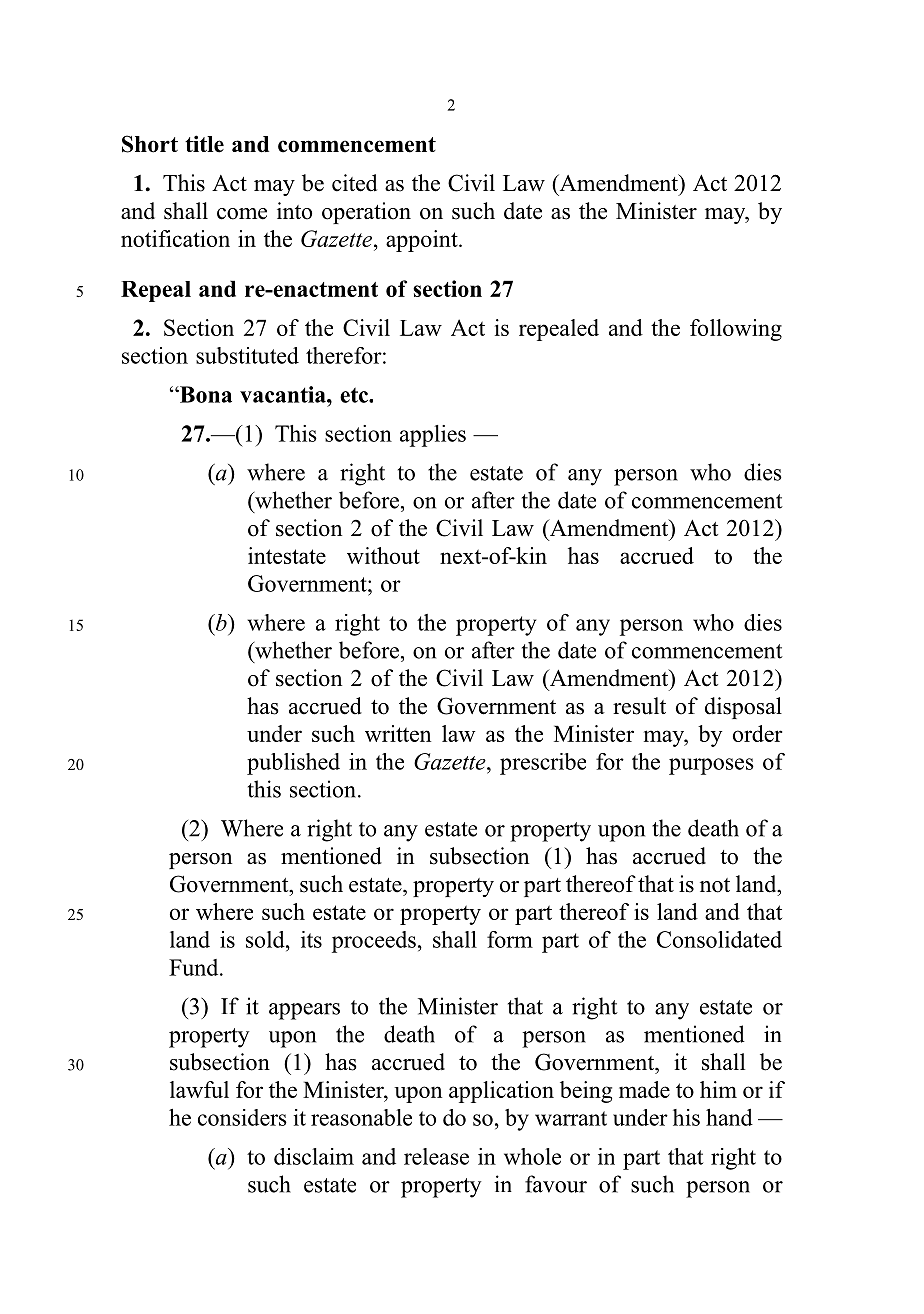 The image size is (924, 1314). Describe the element at coordinates (436, 1156) in the page. I see `release` at that location.
